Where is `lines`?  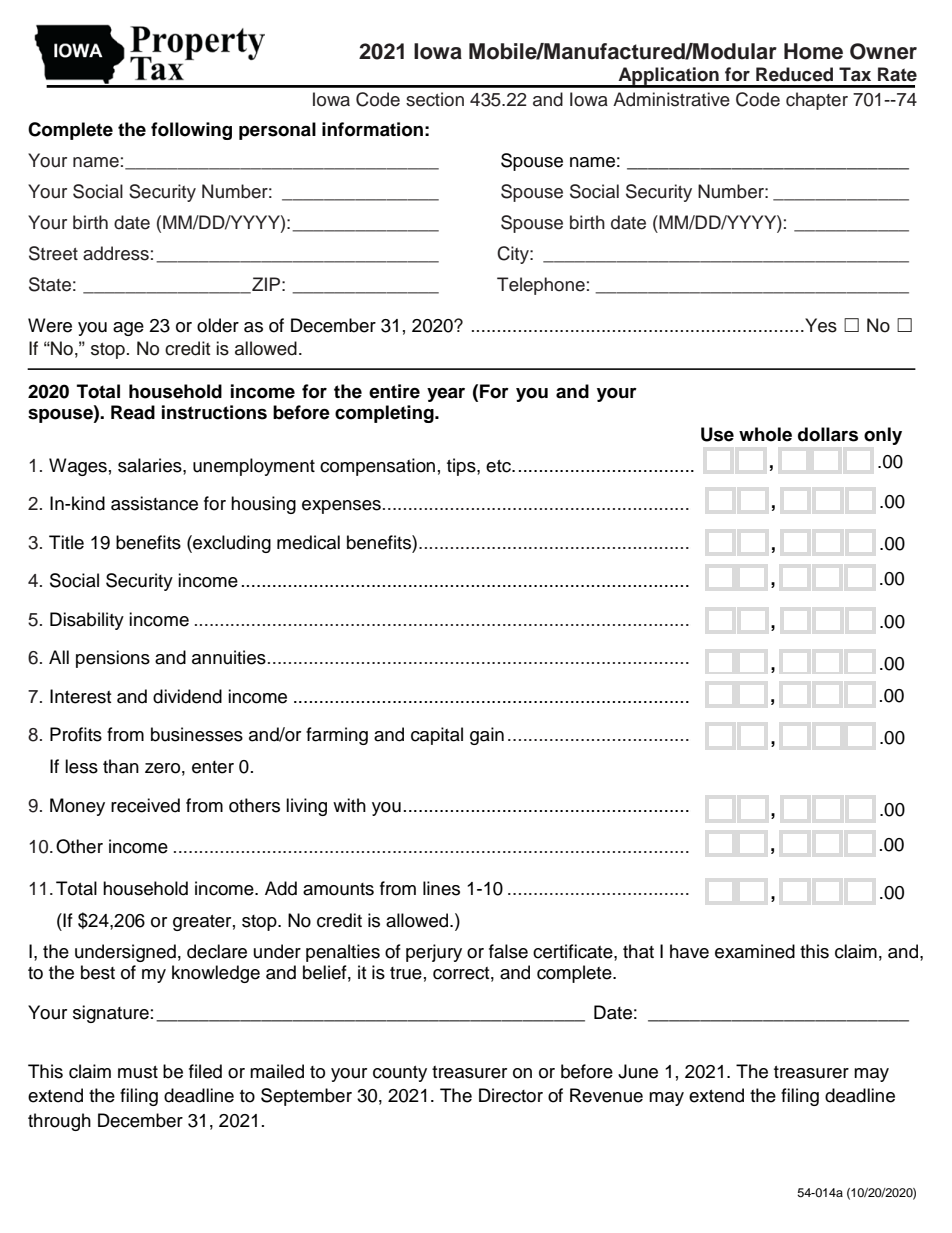 lines is located at coordinates (441, 888).
